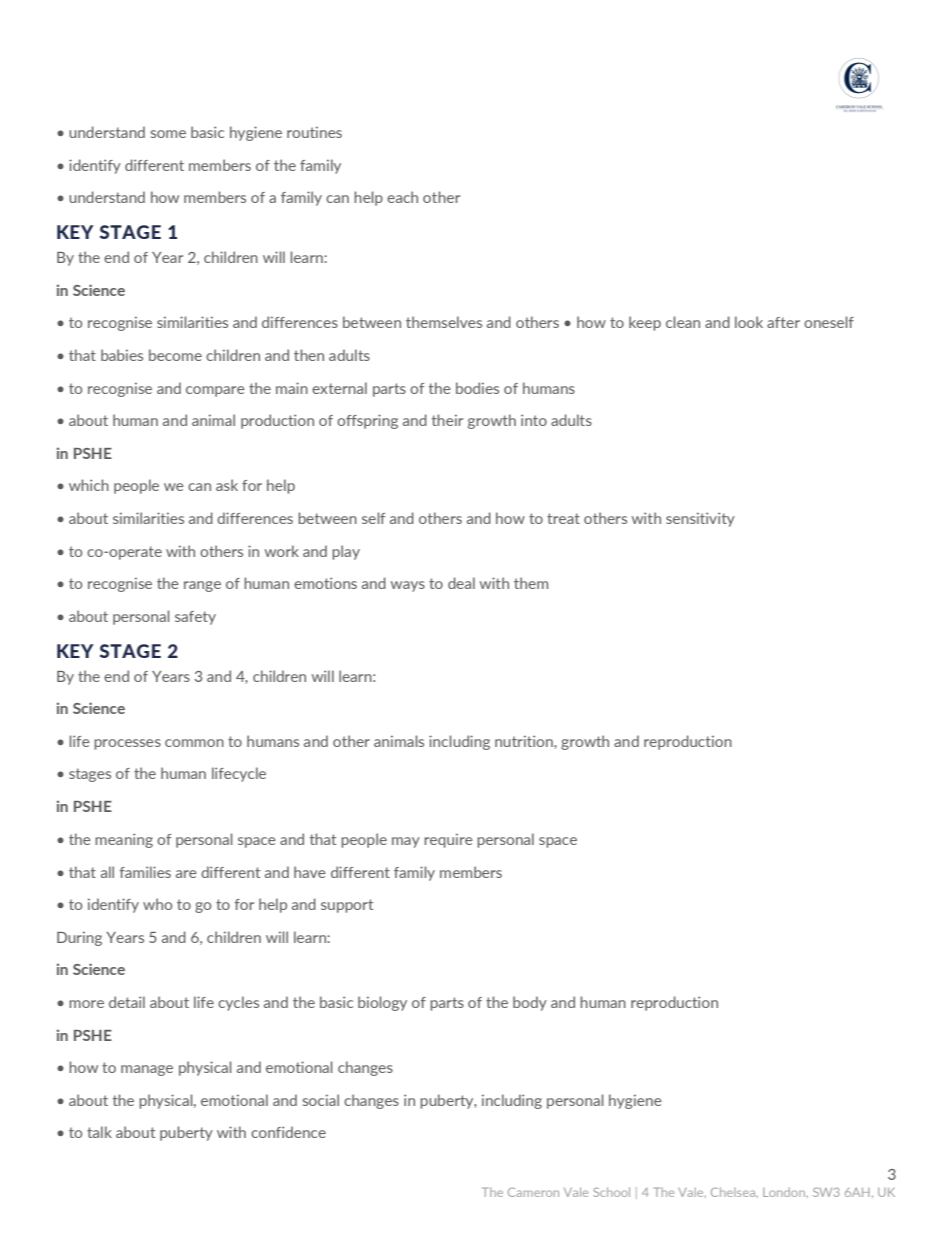 The image size is (952, 1233). I want to click on who, so click(157, 904).
